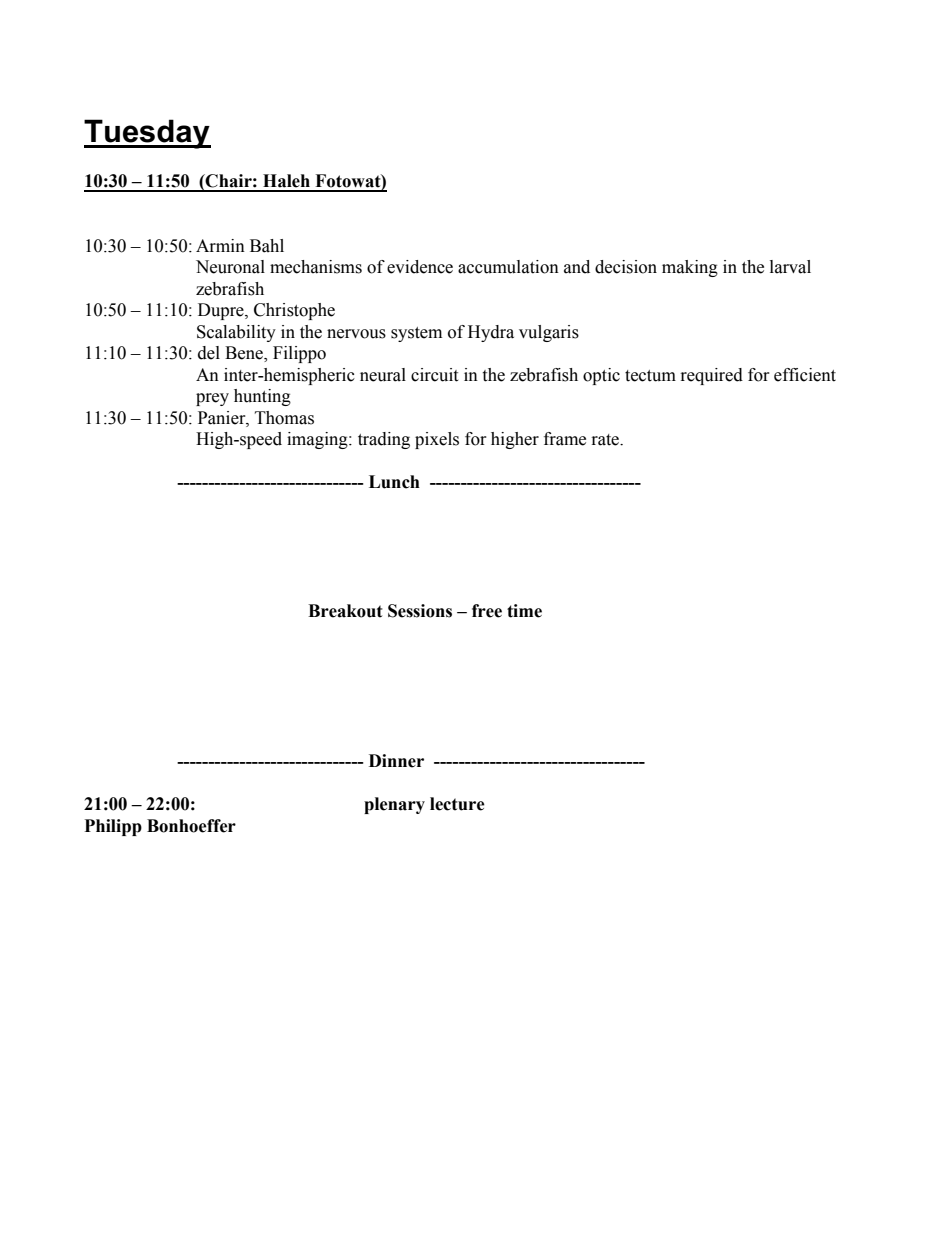 This document has height=1233, width=952. I want to click on rate, so click(606, 440).
